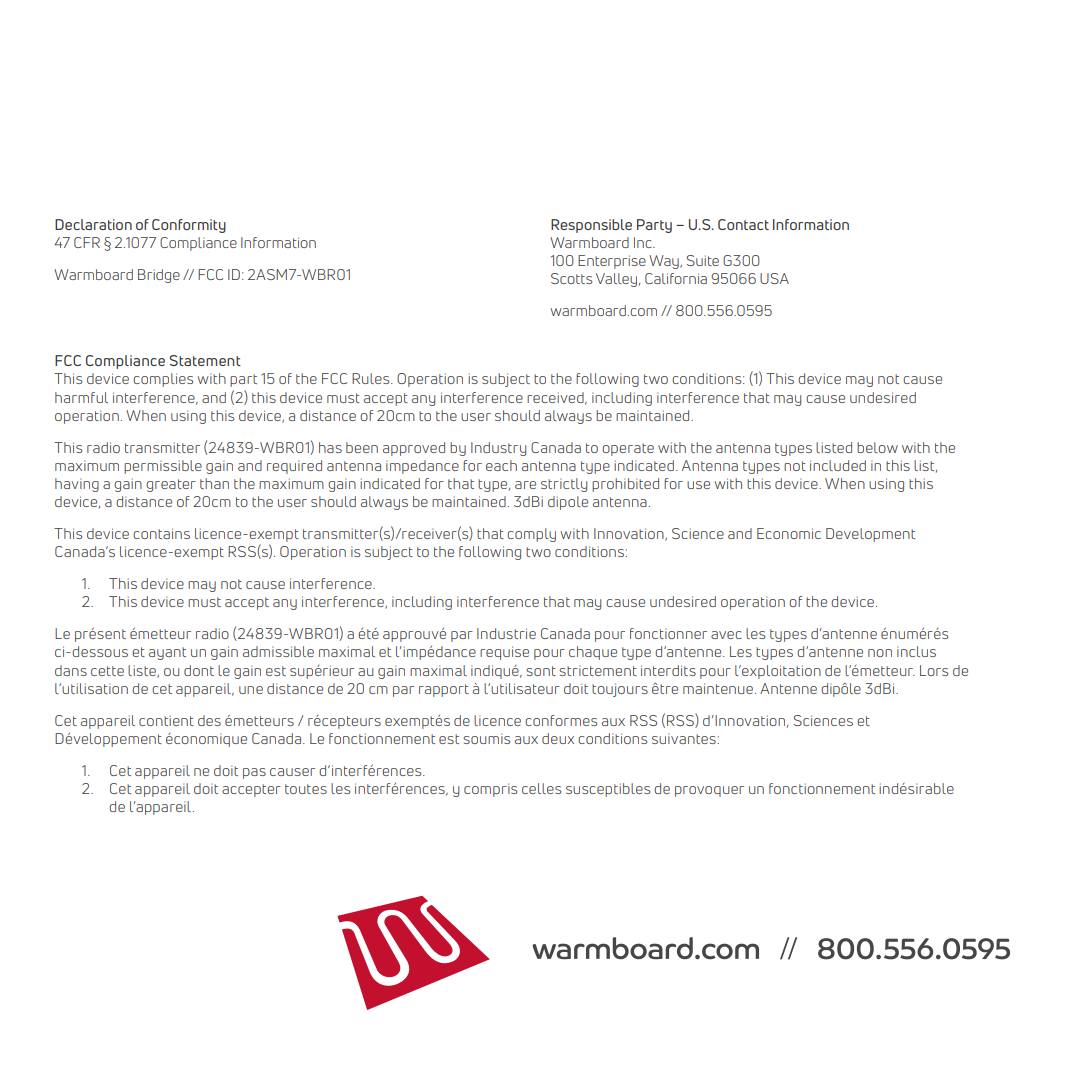  I want to click on below, so click(877, 447).
